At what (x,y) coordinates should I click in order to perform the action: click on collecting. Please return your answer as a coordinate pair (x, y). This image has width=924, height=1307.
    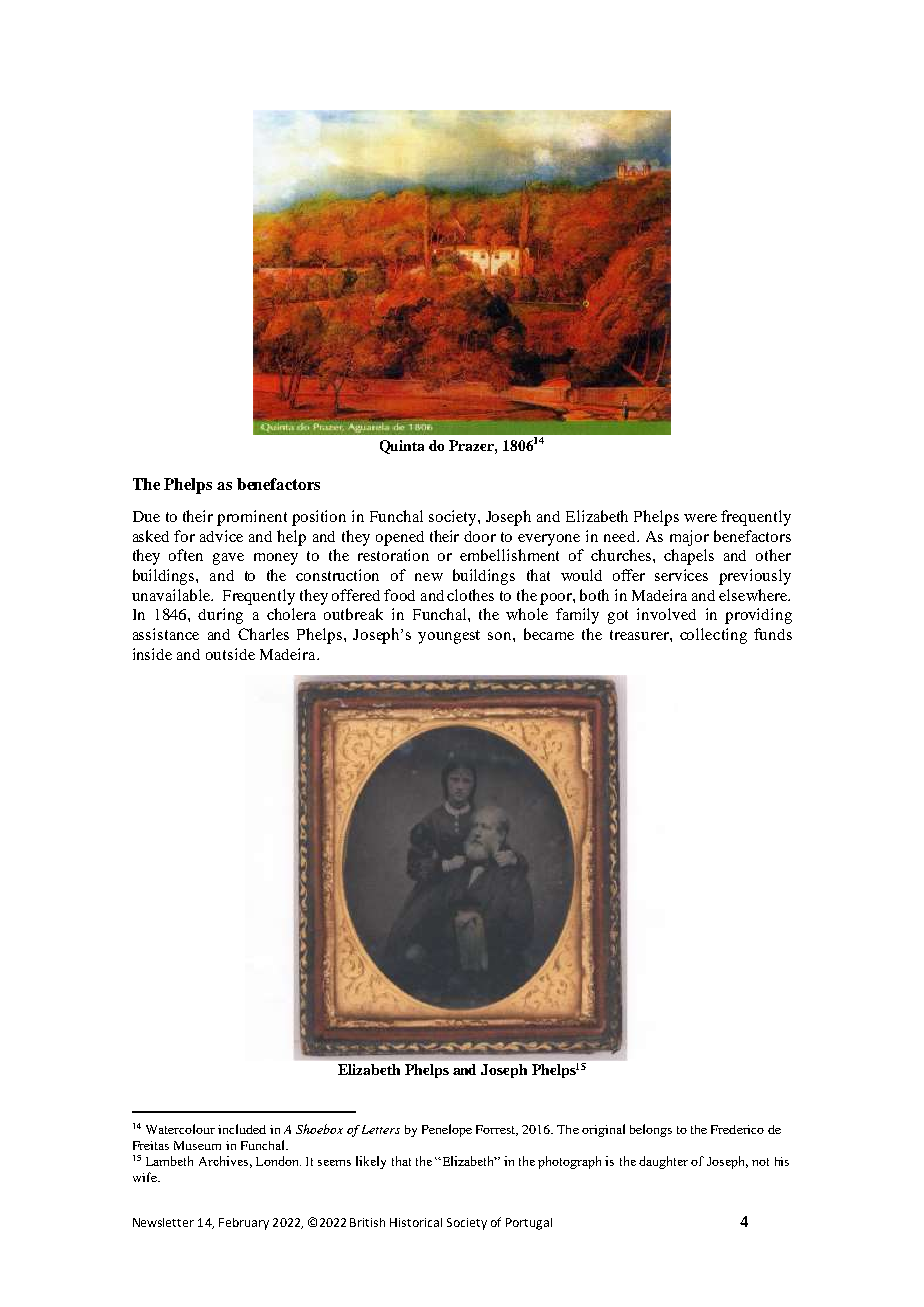
    Looking at the image, I should click on (713, 636).
